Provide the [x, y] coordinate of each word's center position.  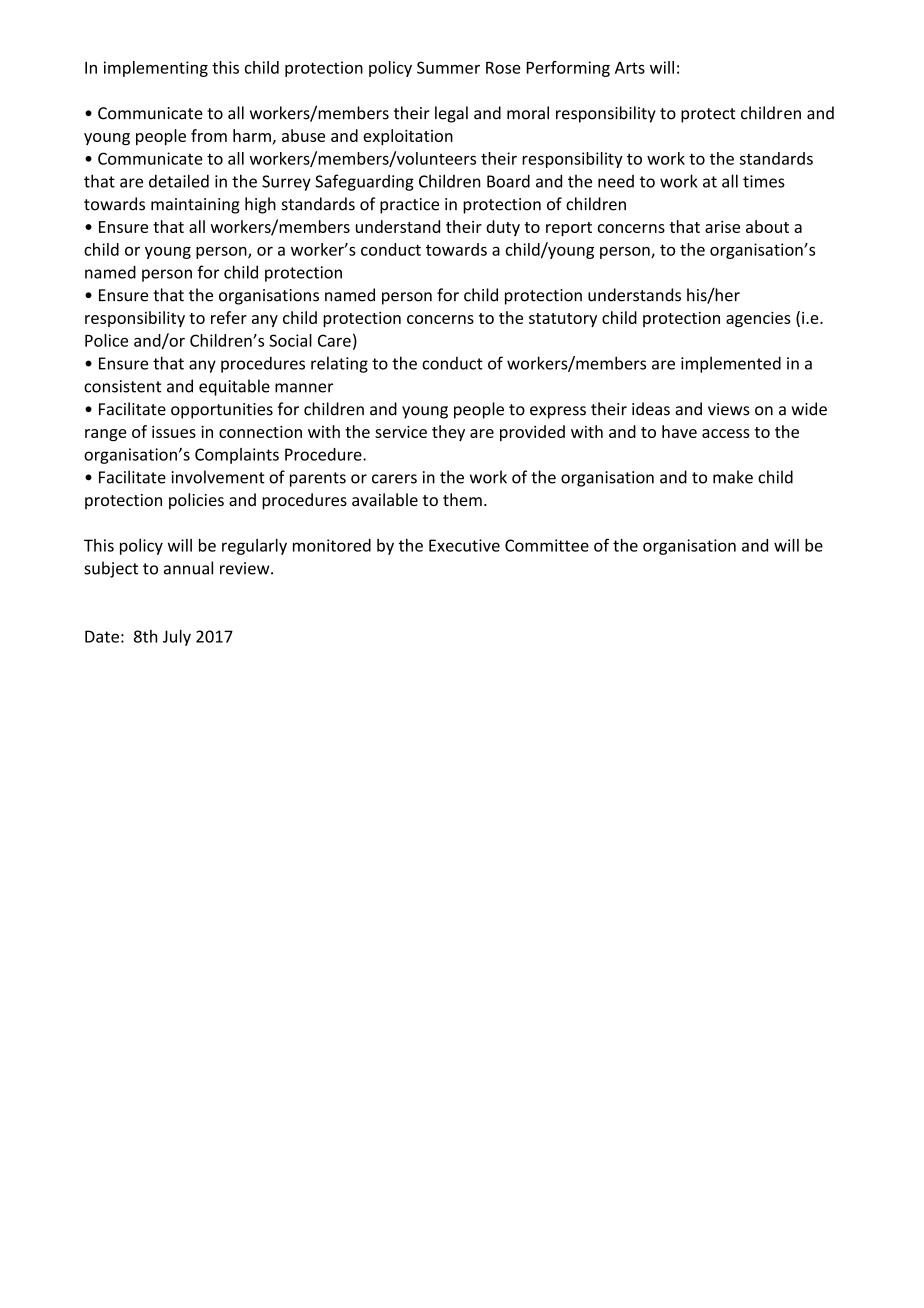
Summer [448, 67]
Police [106, 340]
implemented [731, 364]
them [462, 499]
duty [503, 228]
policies [196, 501]
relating [339, 364]
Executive [464, 545]
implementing [156, 69]
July [177, 638]
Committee [547, 545]
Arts [630, 68]
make [733, 477]
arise [722, 227]
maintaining [195, 206]
